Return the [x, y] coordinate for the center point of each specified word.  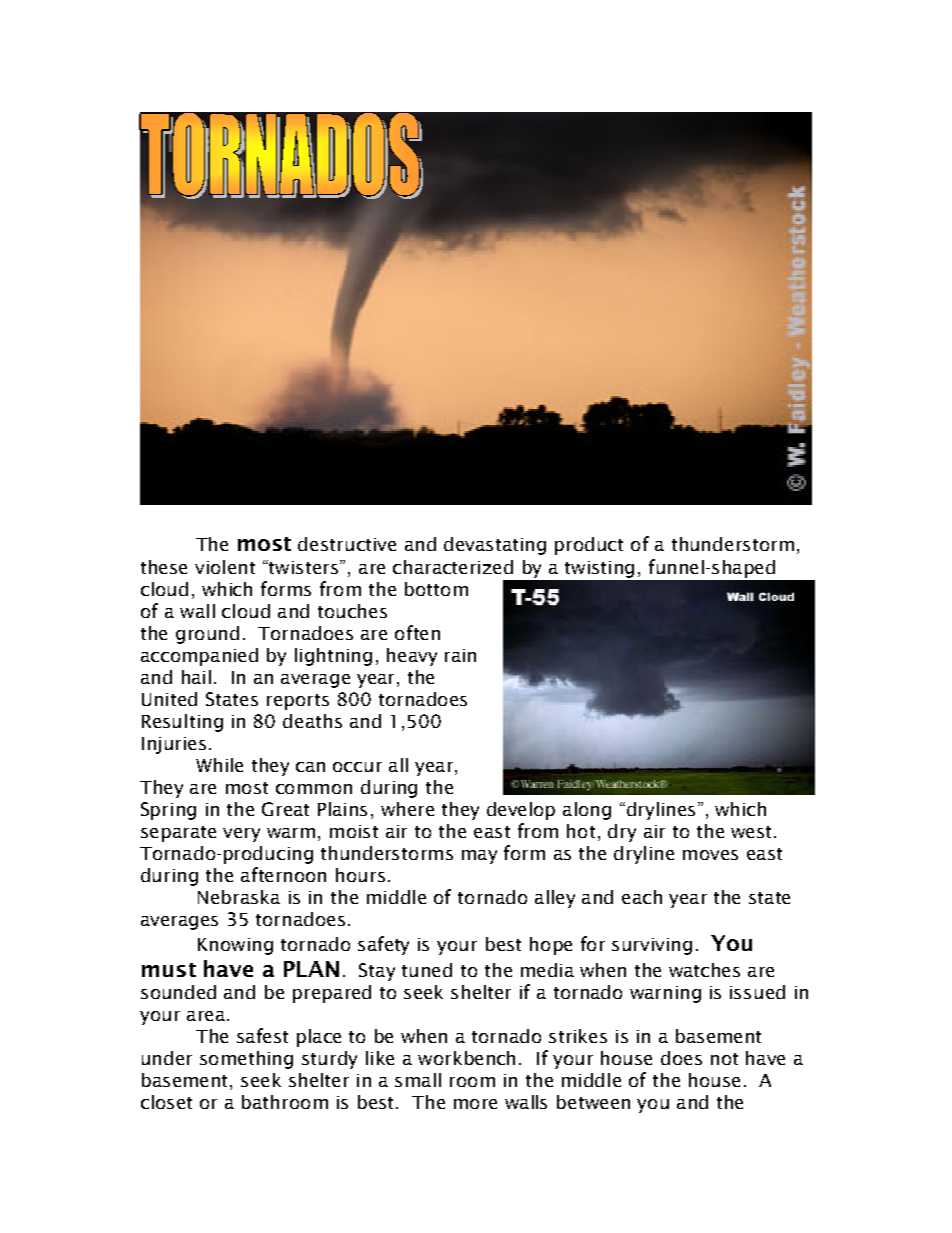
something [246, 1060]
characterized [453, 567]
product [589, 546]
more [475, 1104]
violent [225, 567]
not [724, 1059]
